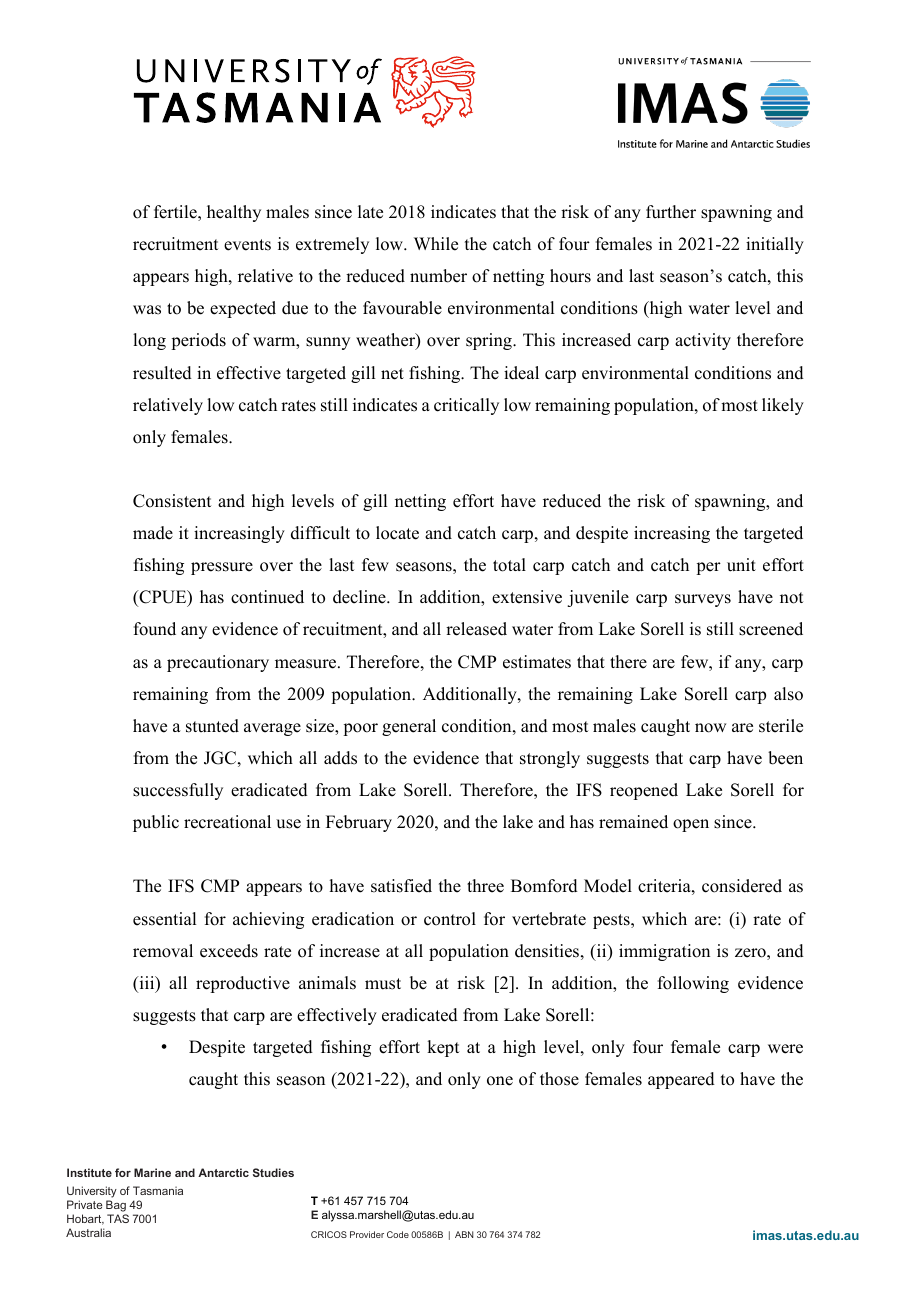 The width and height of the screenshot is (924, 1307). I want to click on stunted, so click(212, 726).
